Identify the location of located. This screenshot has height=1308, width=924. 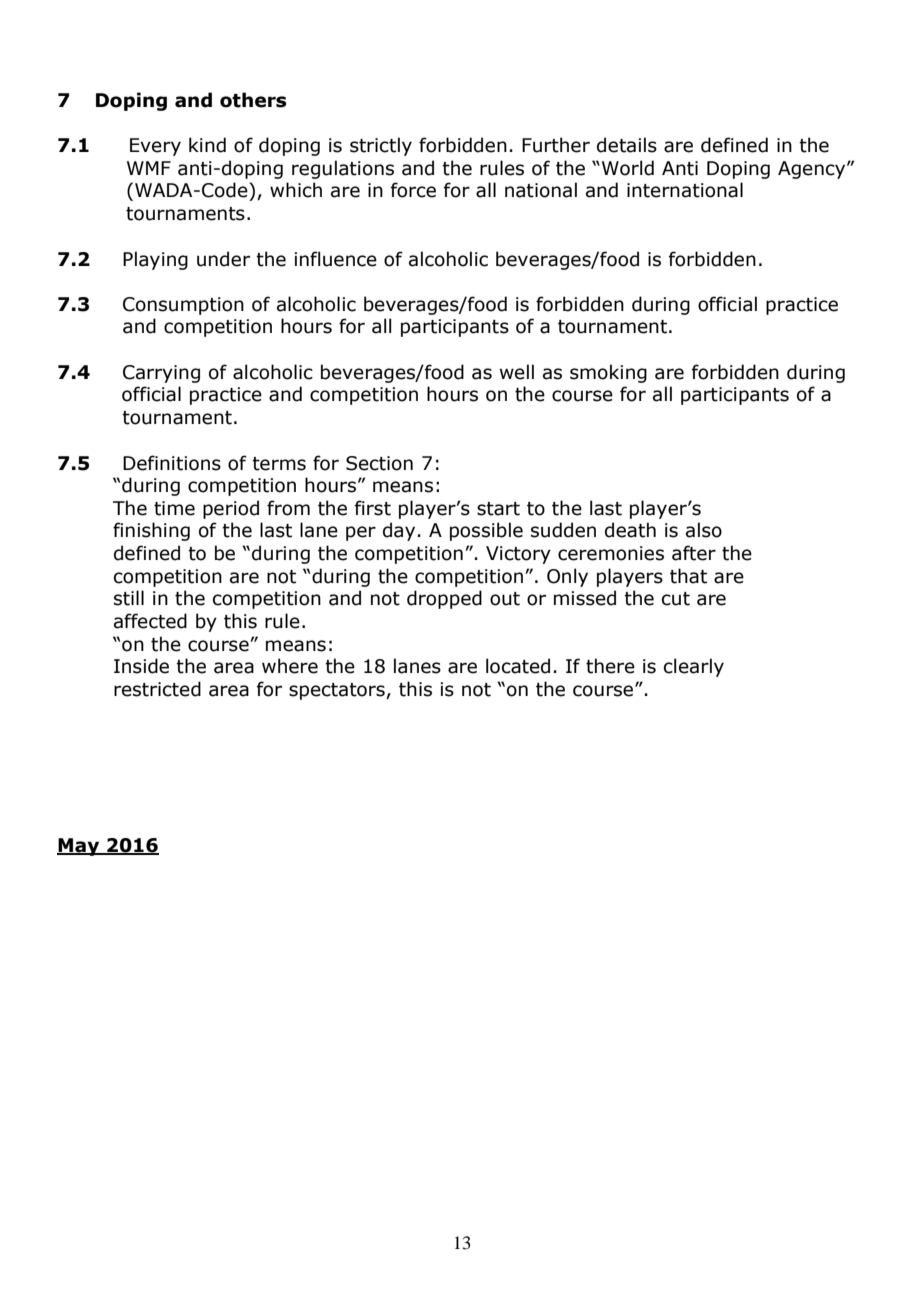
(518, 666).
